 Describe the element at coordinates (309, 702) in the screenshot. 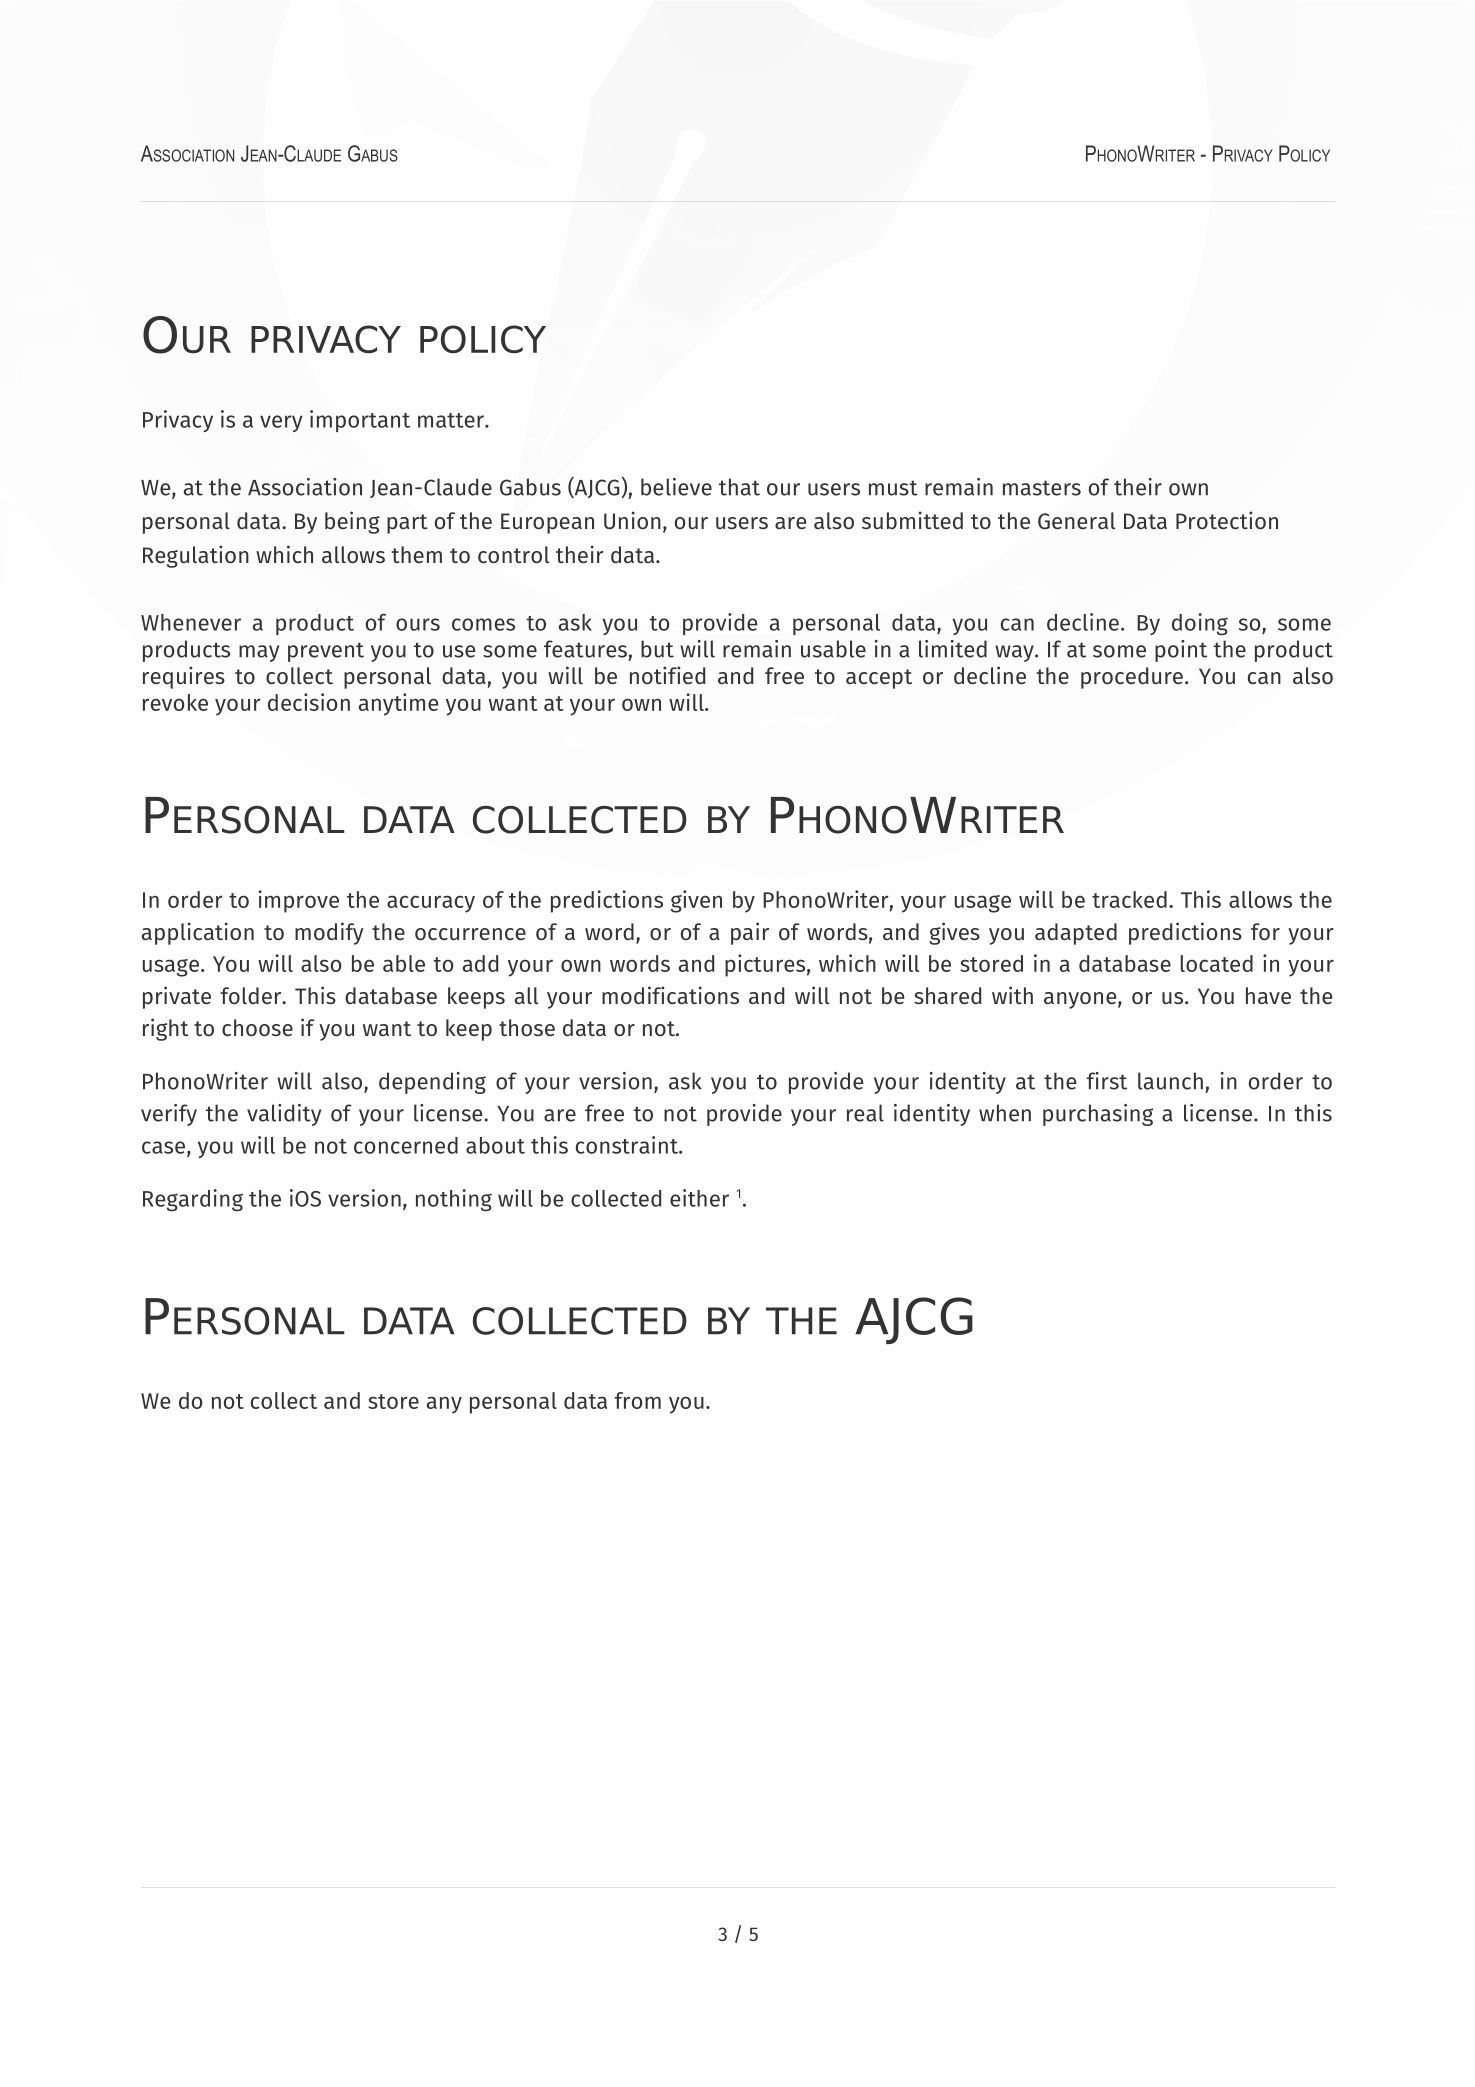

I see `decision` at that location.
